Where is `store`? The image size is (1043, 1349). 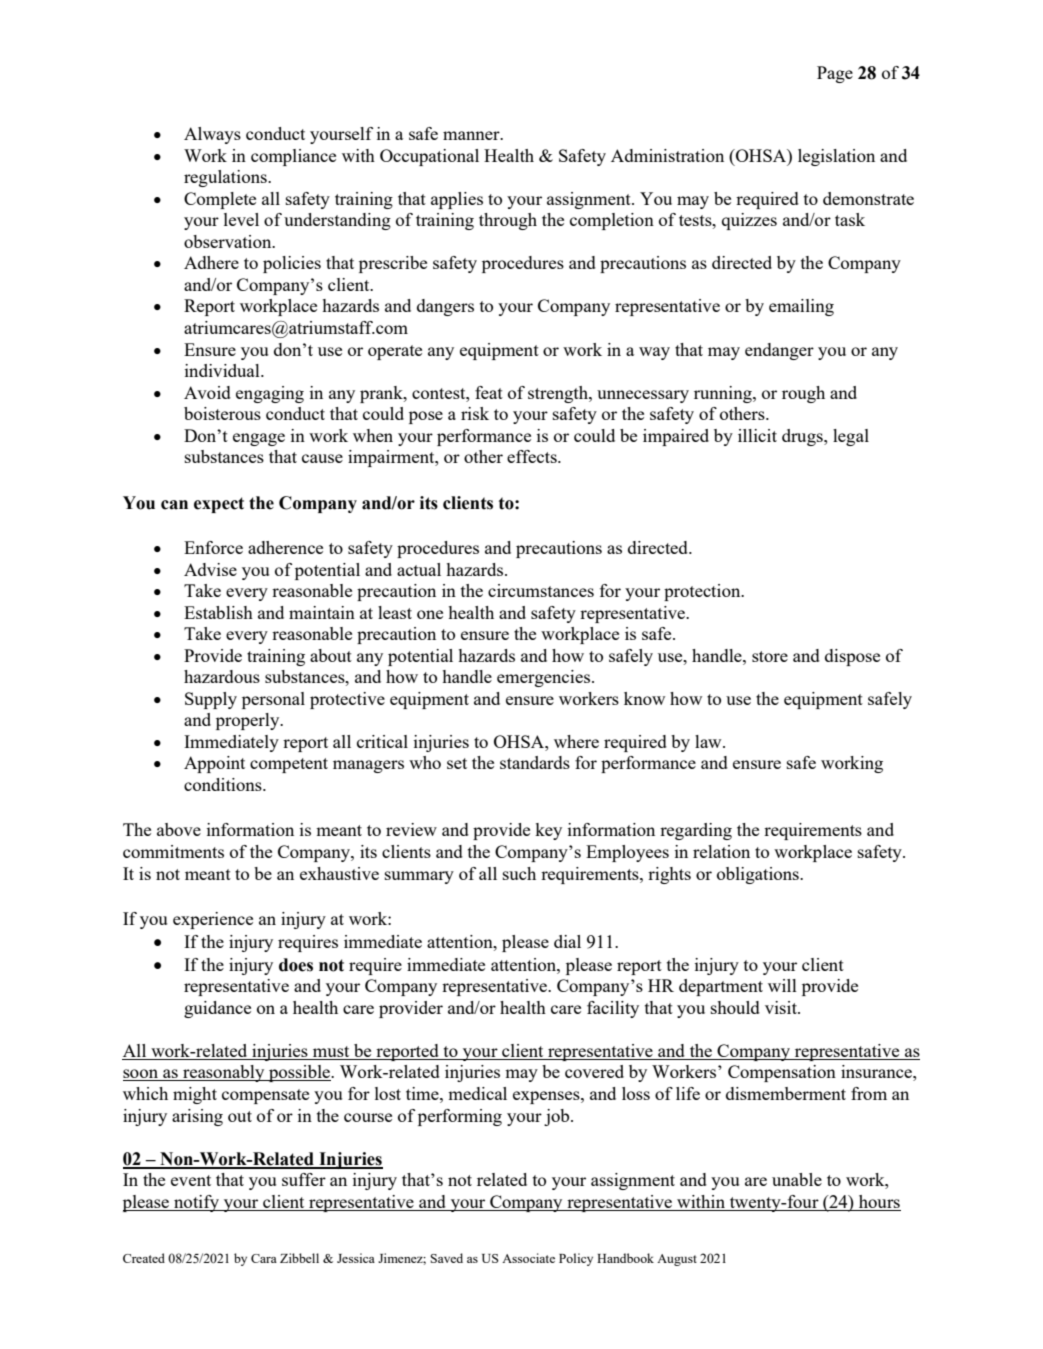 store is located at coordinates (770, 656).
